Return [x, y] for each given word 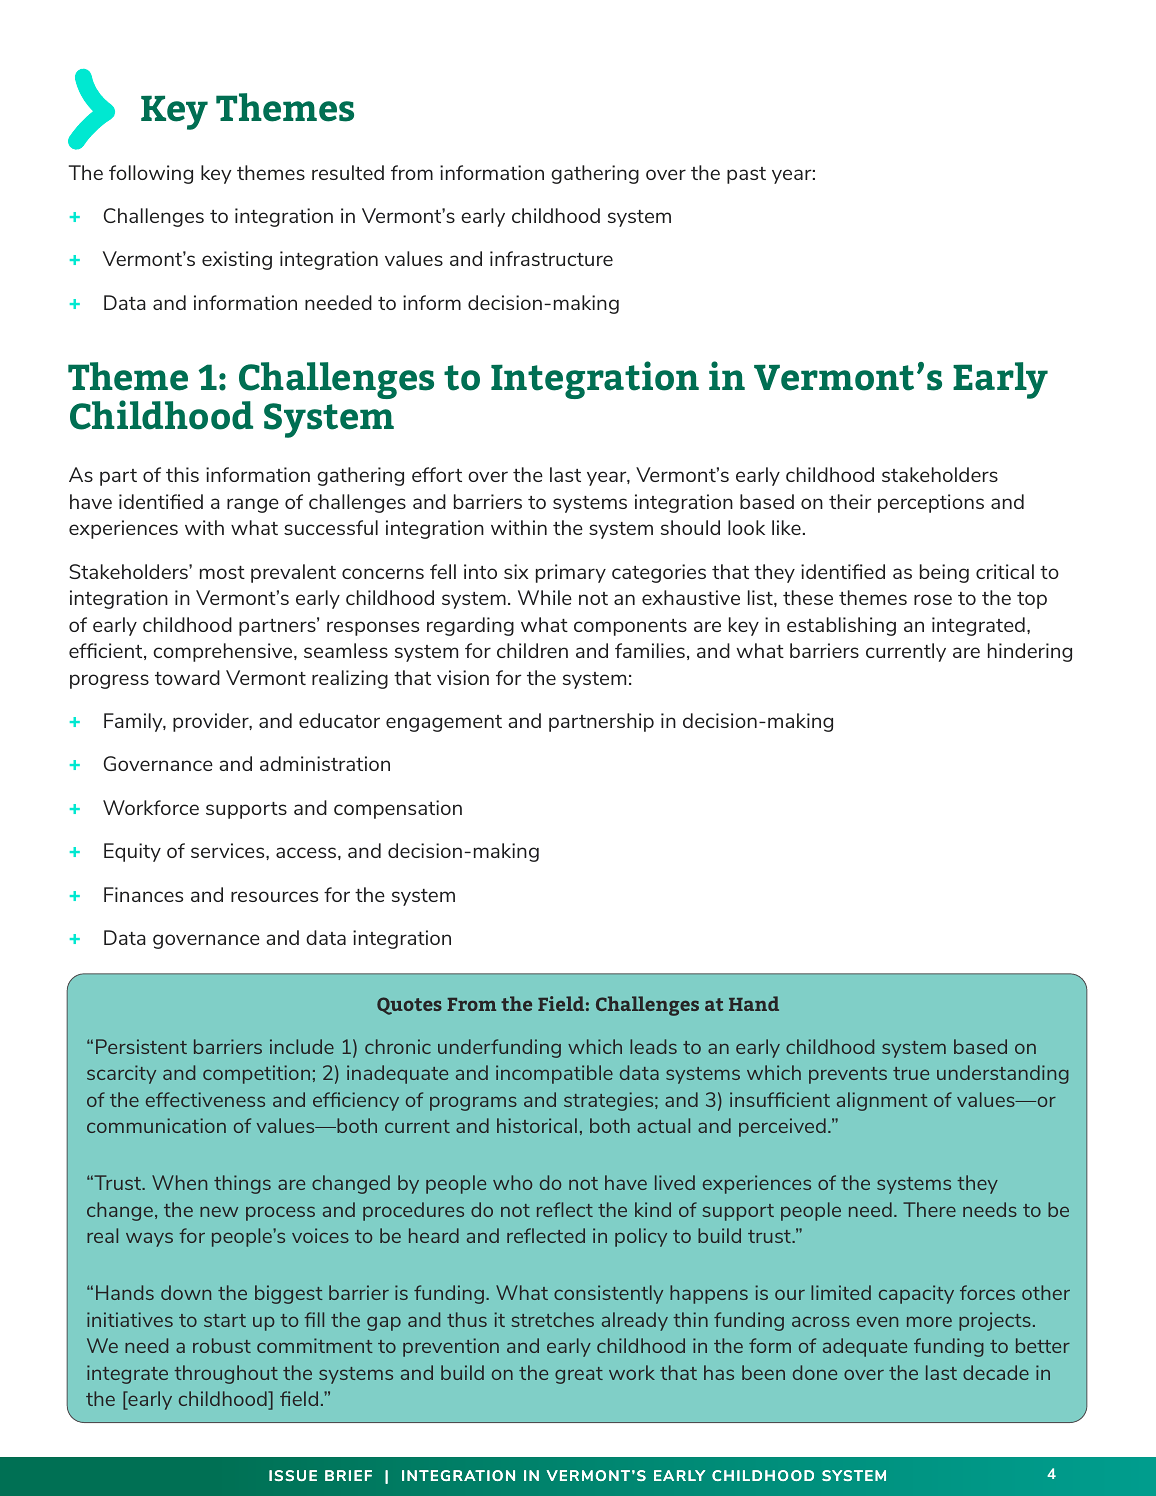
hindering [1030, 652]
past [746, 175]
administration [325, 763]
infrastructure [551, 258]
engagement [444, 723]
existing [237, 260]
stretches [552, 1319]
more [929, 1321]
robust [222, 1345]
